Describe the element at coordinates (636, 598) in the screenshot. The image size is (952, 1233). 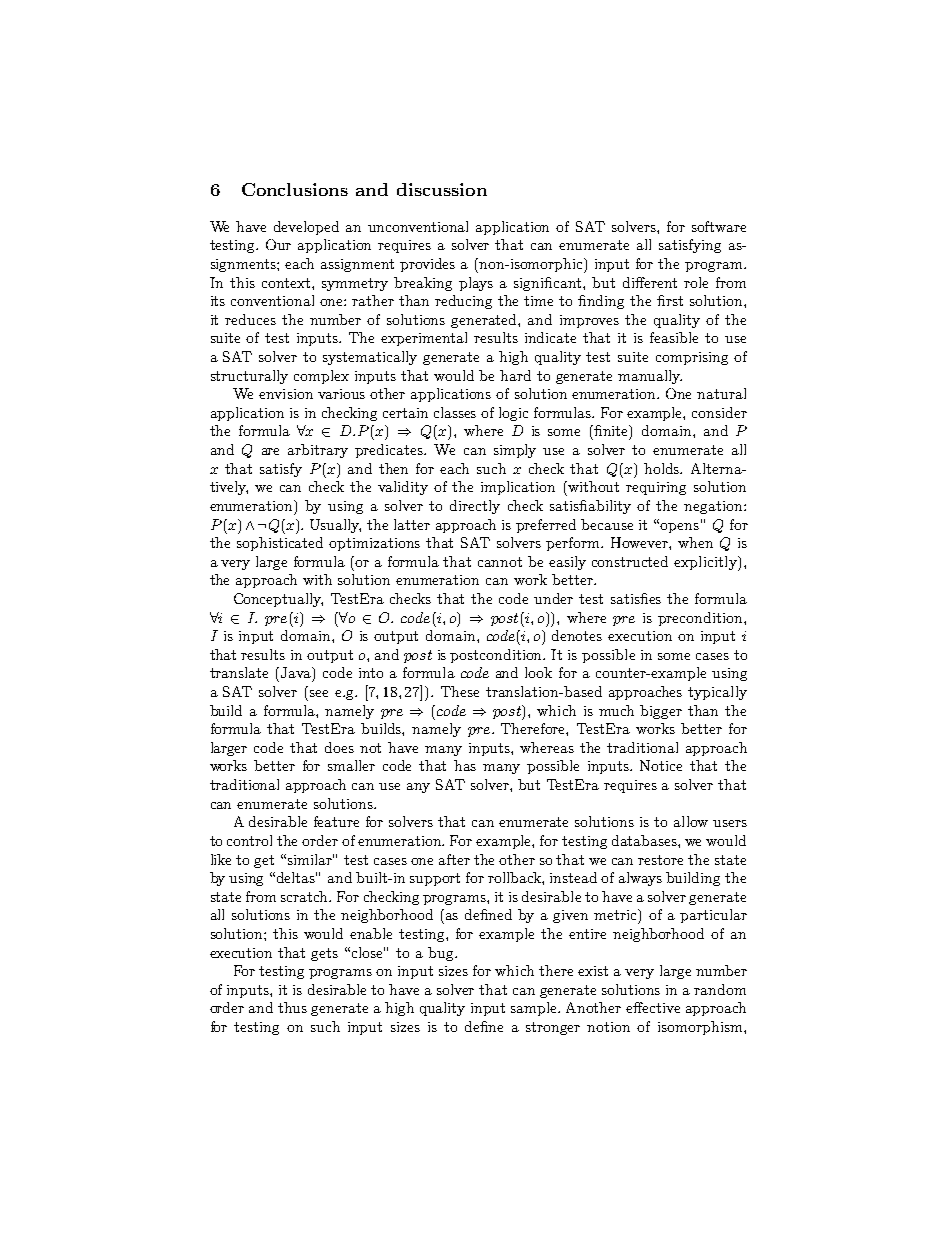
I see `satisfies` at that location.
